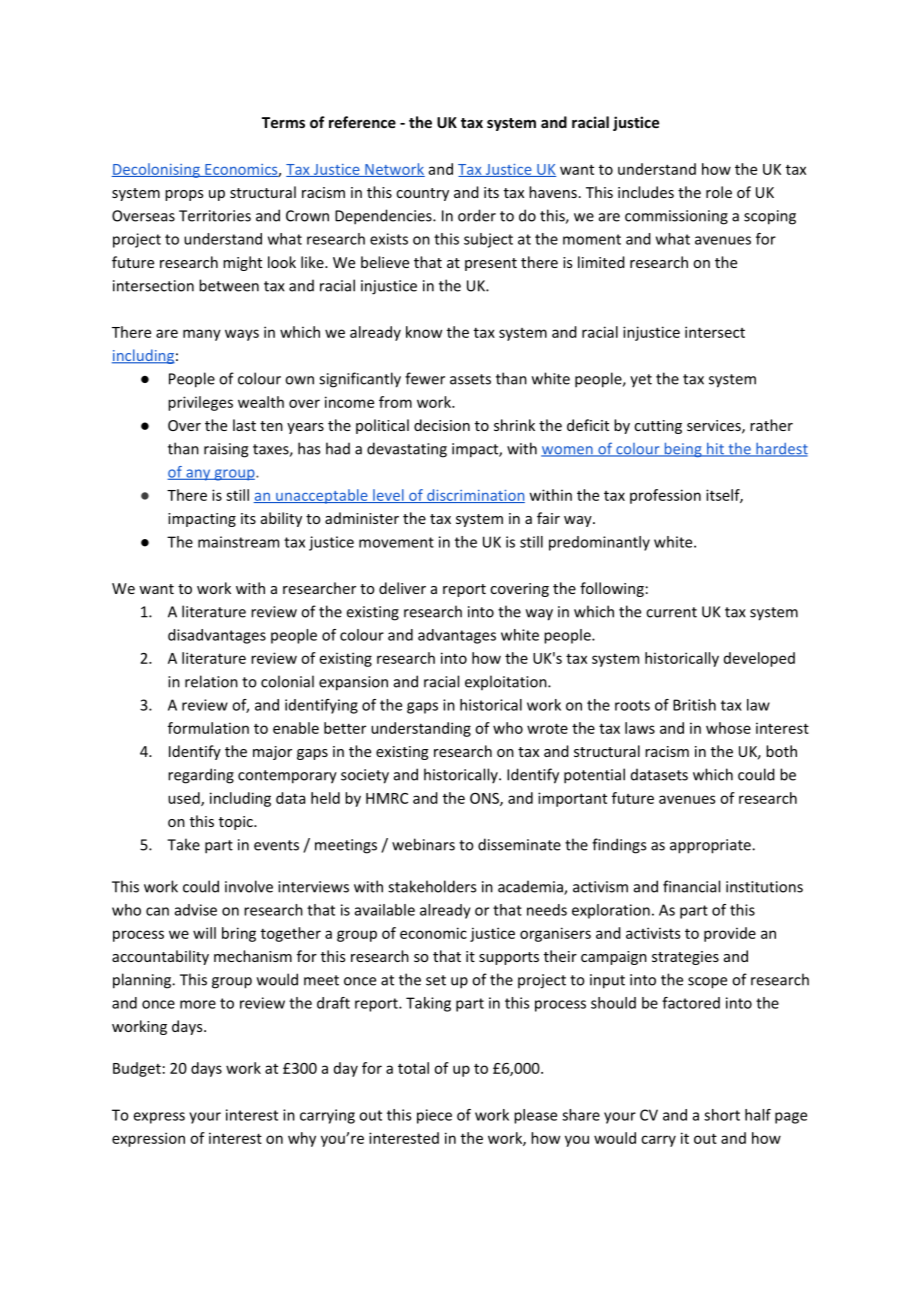 The width and height of the page is (924, 1308). I want to click on regarding, so click(201, 776).
